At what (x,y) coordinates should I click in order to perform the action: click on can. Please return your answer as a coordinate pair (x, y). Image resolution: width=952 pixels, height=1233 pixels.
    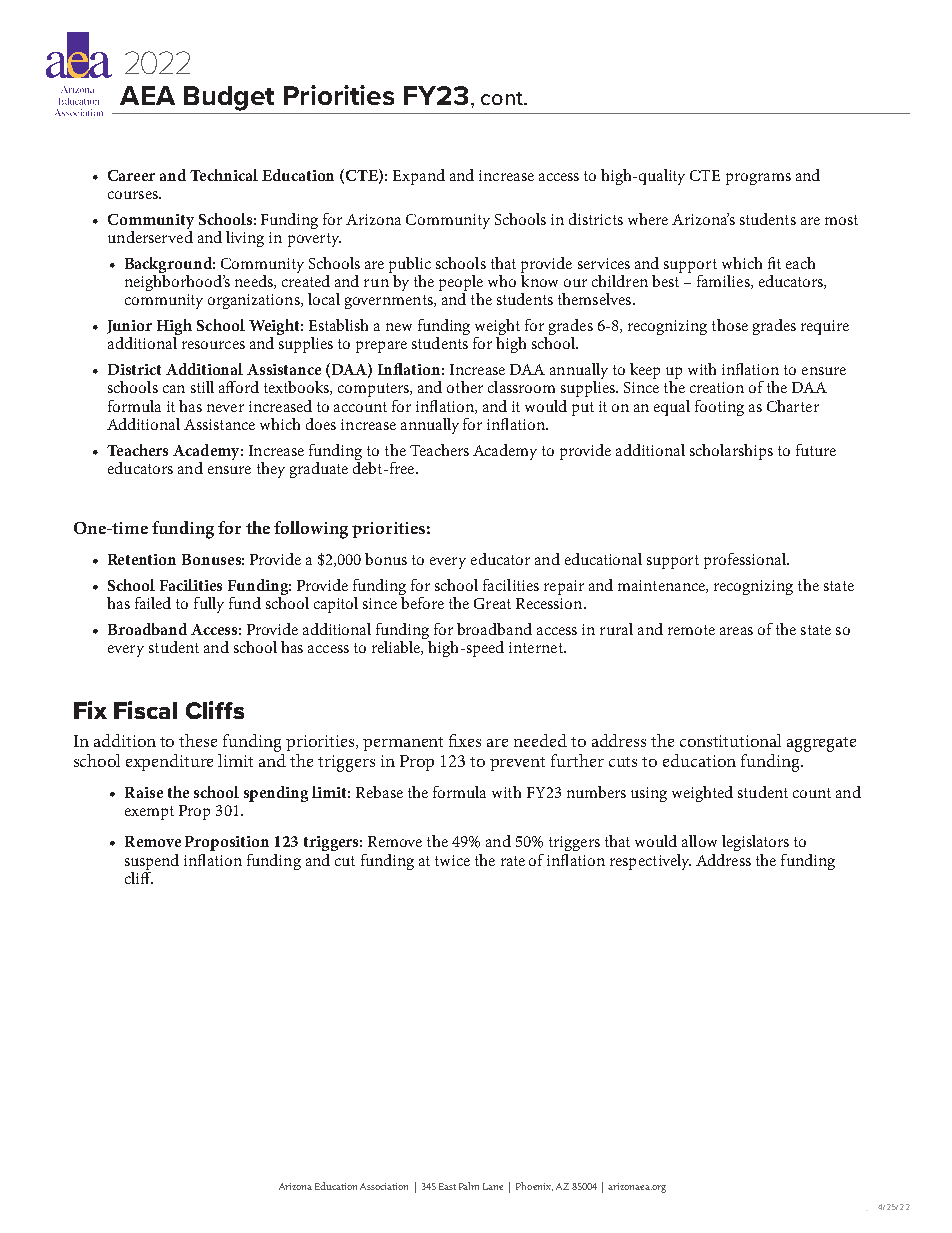
    Looking at the image, I should click on (174, 389).
